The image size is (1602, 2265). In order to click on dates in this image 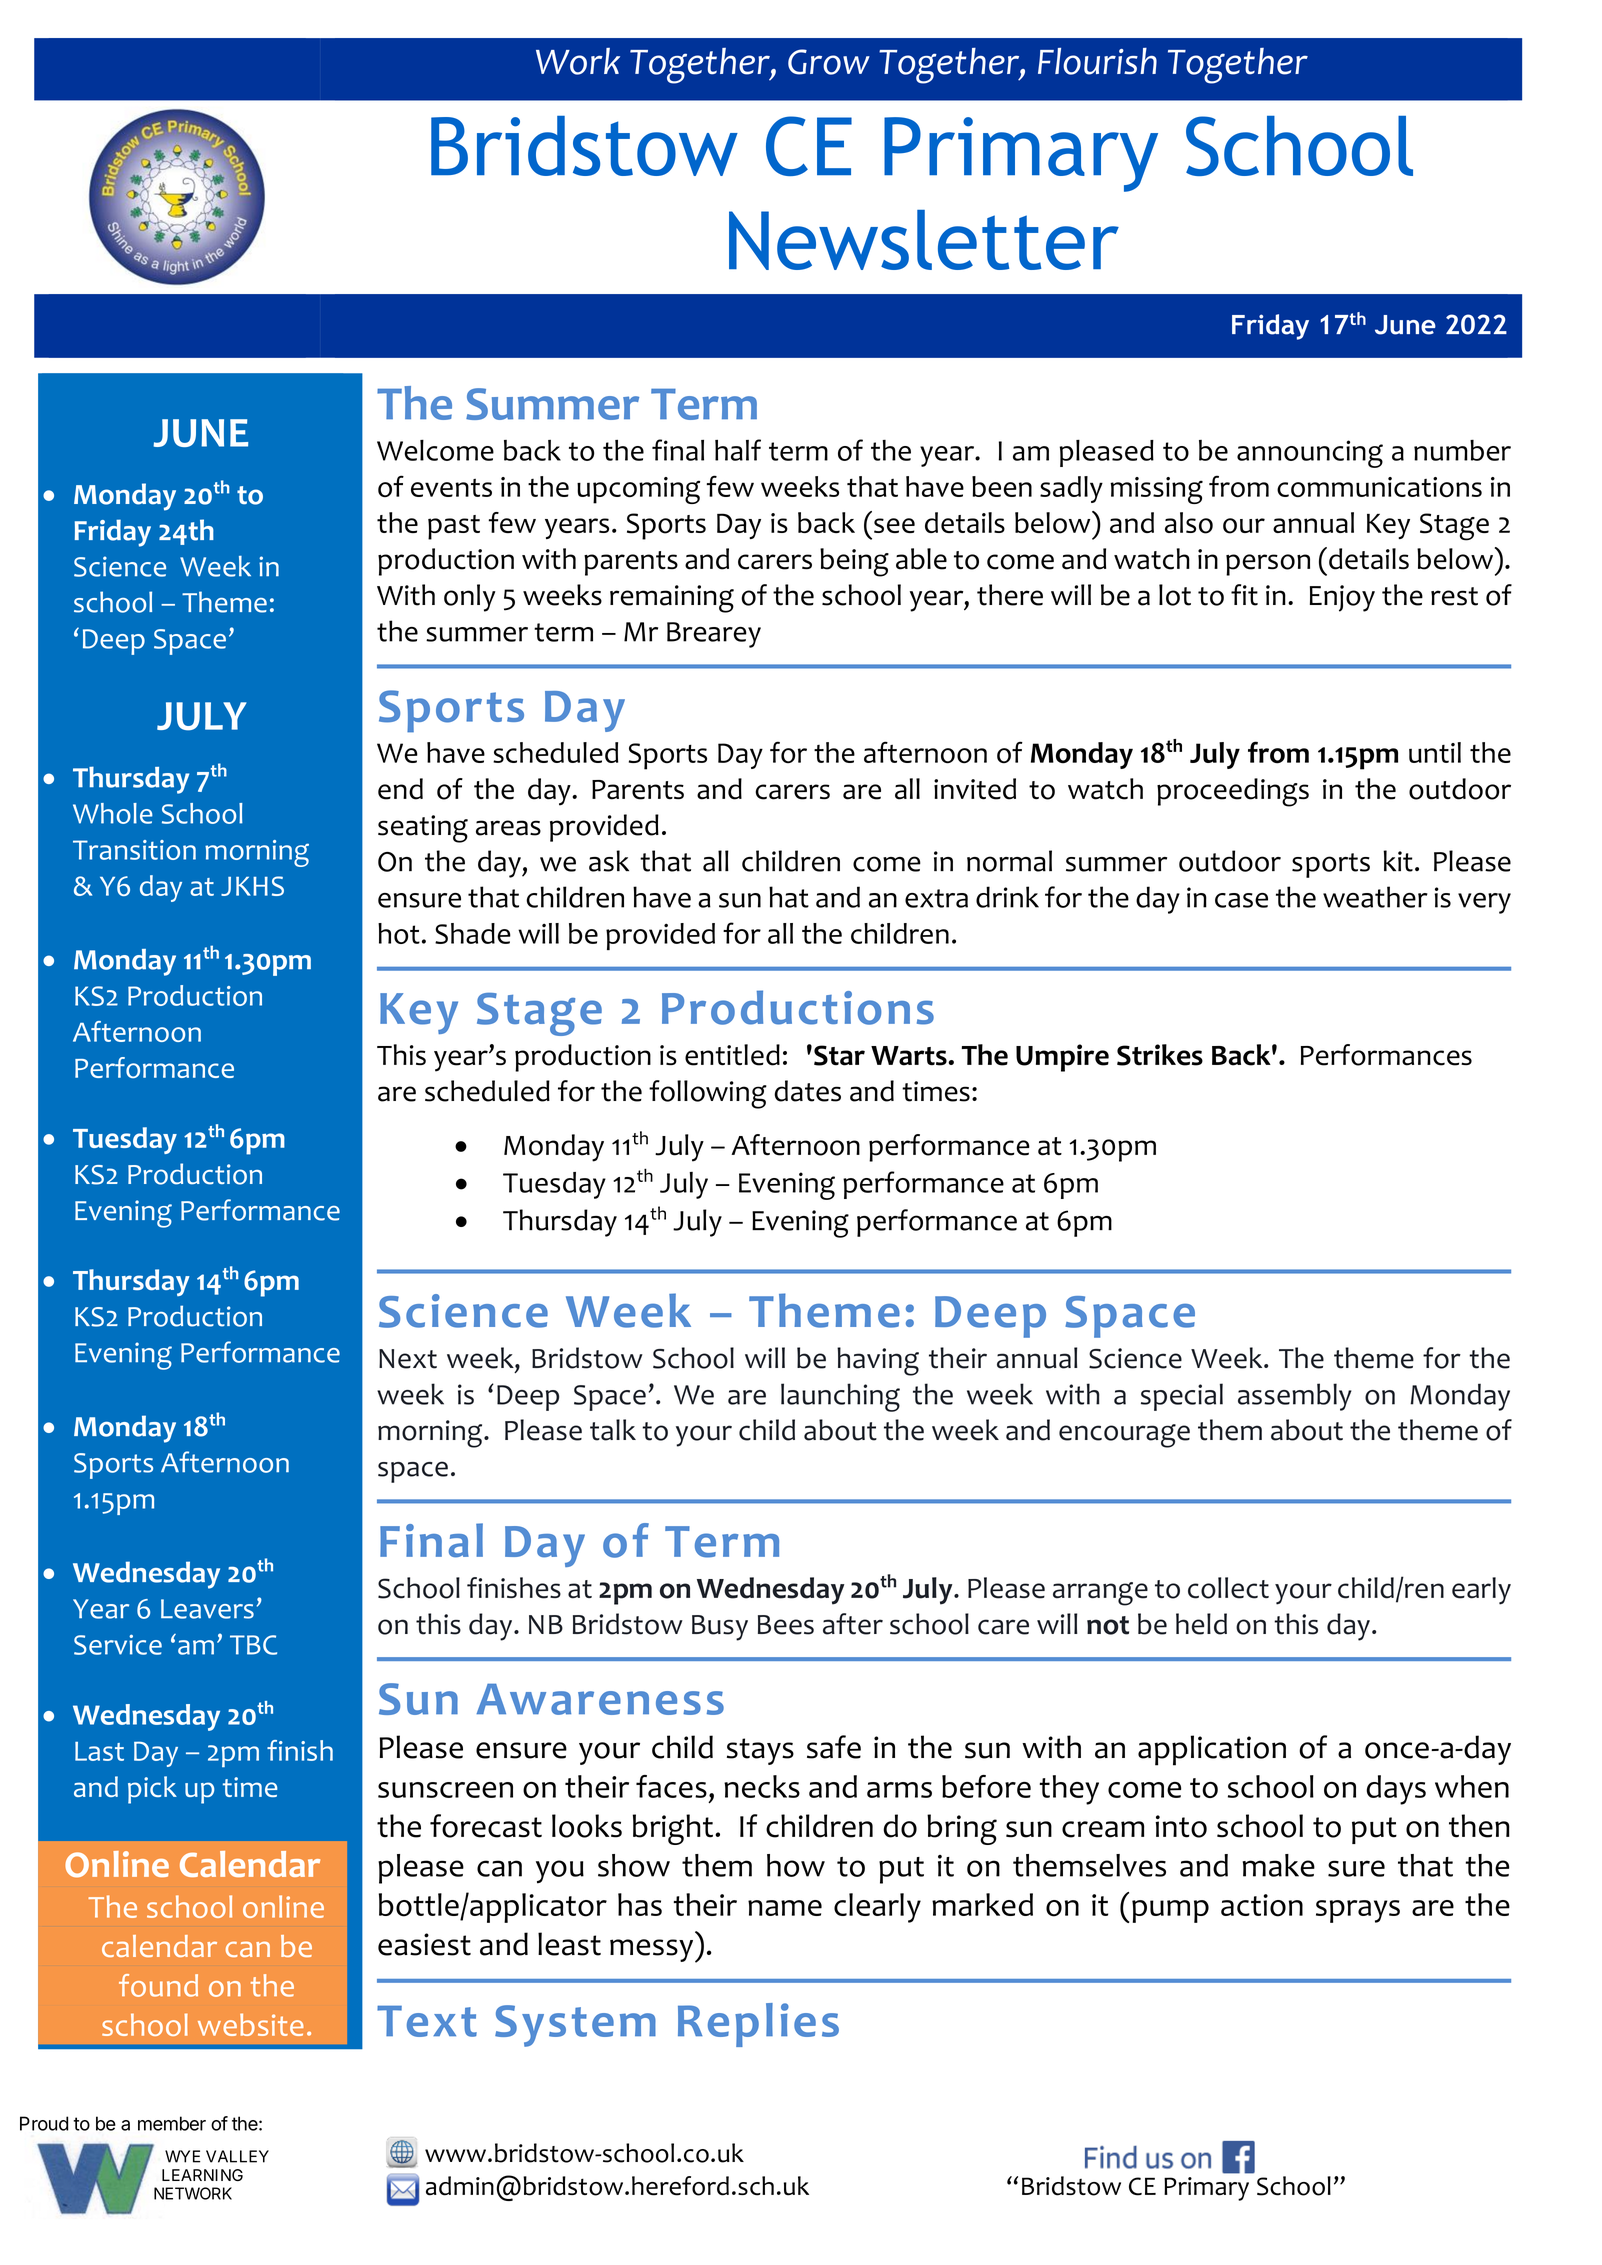, I will do `click(807, 1091)`.
